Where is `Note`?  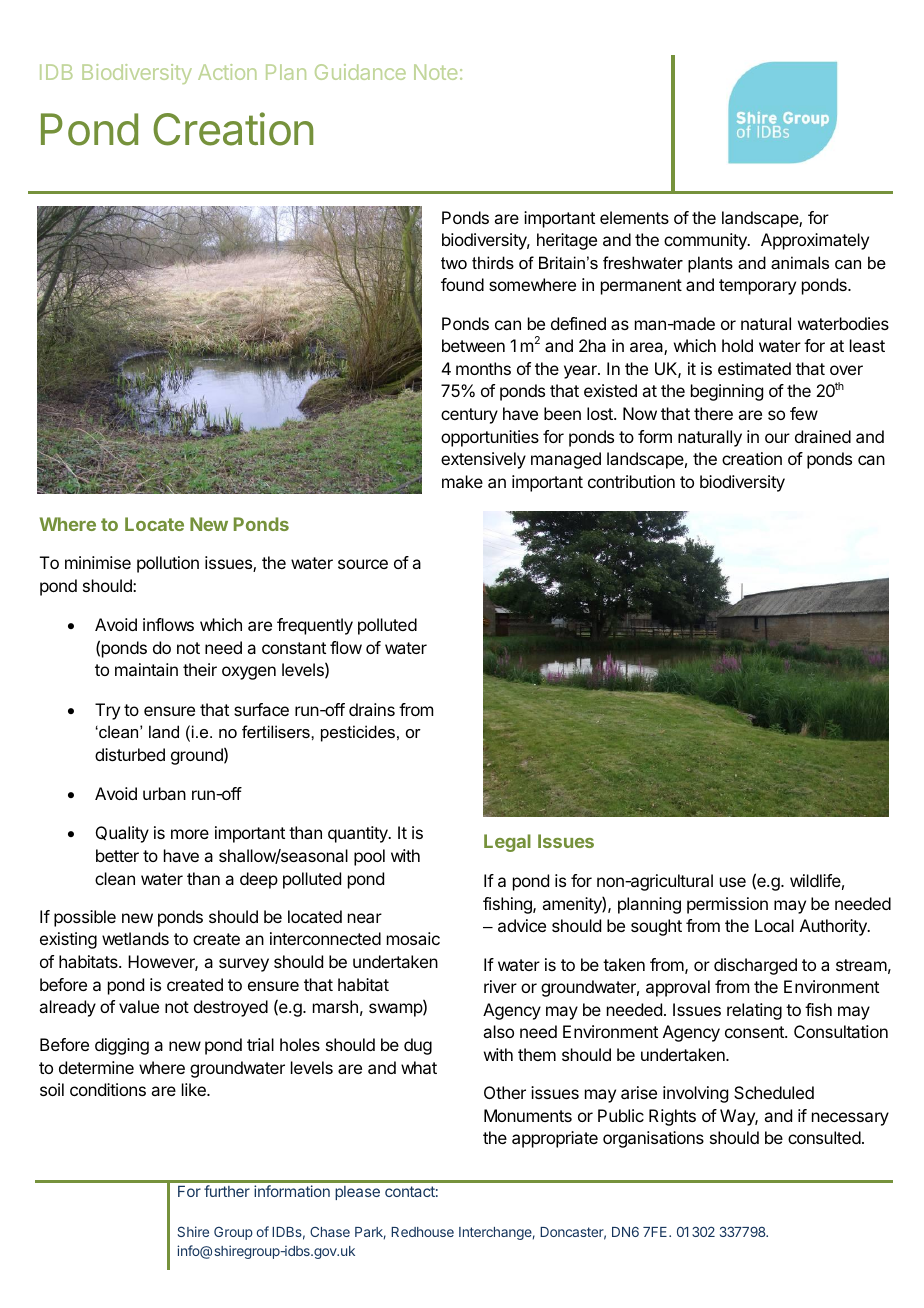 Note is located at coordinates (435, 72).
